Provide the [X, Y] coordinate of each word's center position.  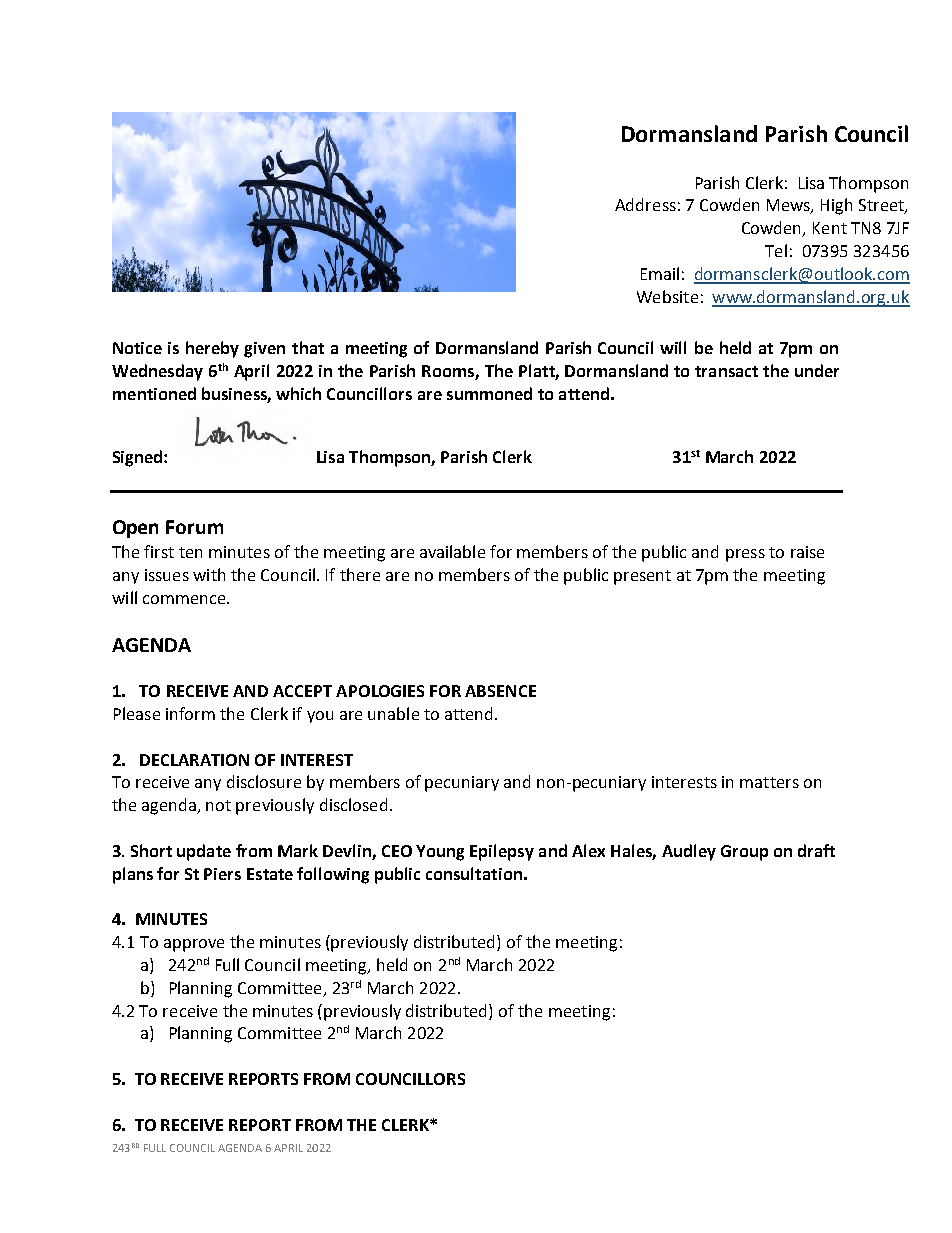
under [817, 370]
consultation [474, 873]
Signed [139, 458]
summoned [489, 393]
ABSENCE [500, 691]
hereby [212, 349]
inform [190, 713]
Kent [830, 228]
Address [645, 204]
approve [194, 945]
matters [769, 782]
